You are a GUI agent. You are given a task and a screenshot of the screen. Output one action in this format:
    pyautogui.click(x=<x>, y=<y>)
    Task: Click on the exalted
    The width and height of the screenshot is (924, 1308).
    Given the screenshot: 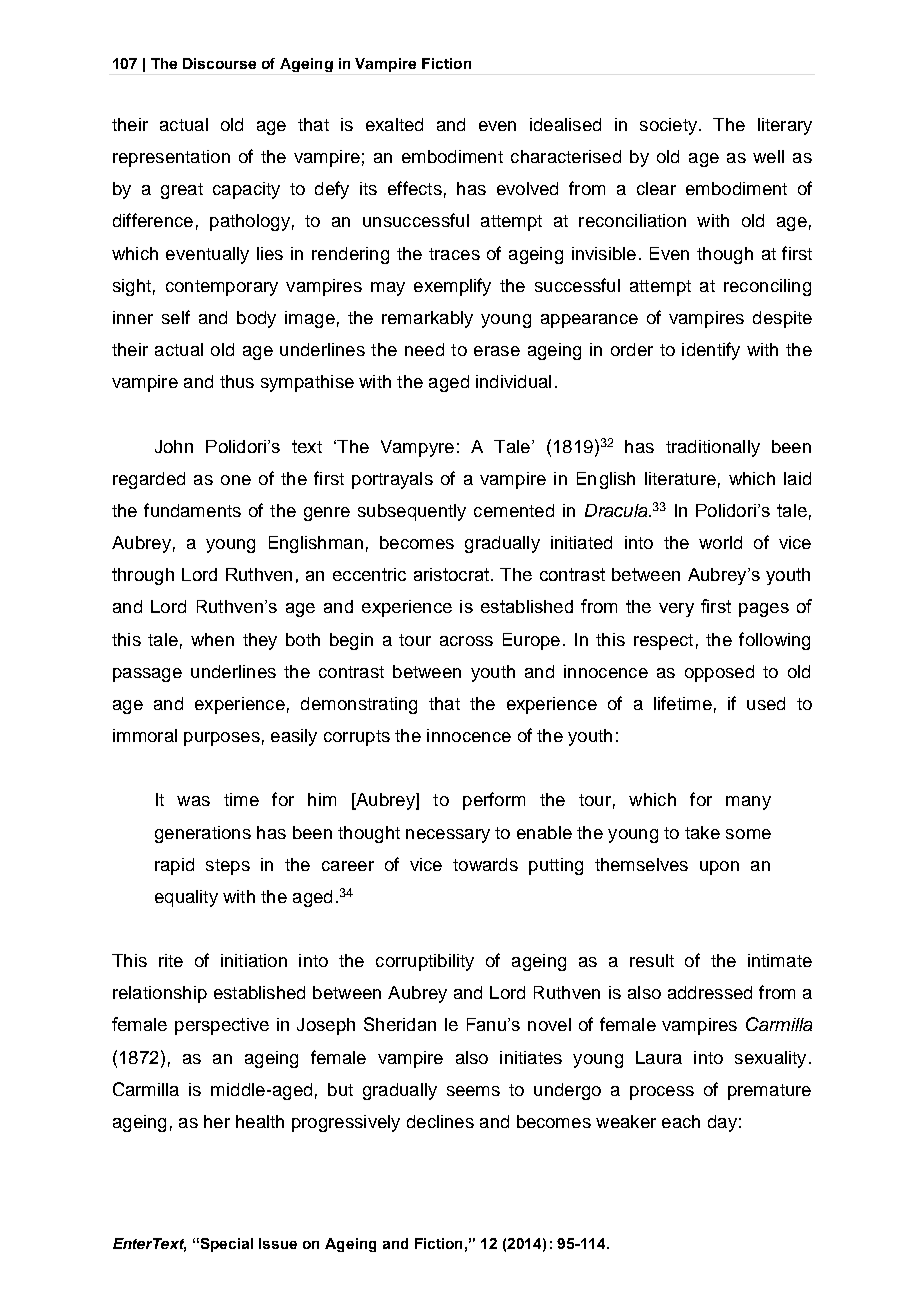 What is the action you would take?
    pyautogui.click(x=394, y=124)
